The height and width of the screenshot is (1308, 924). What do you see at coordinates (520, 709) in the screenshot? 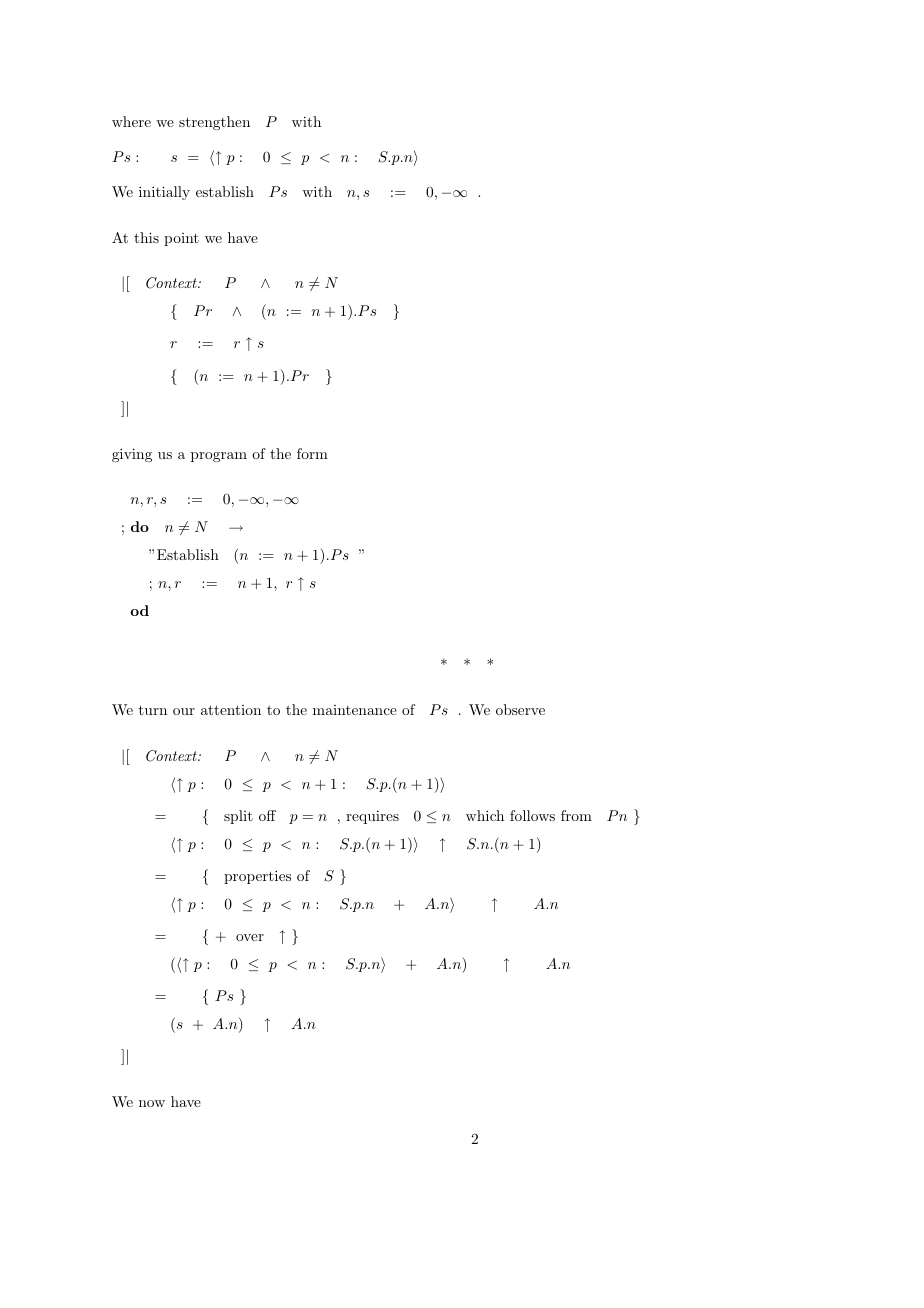
I see `observe` at bounding box center [520, 709].
